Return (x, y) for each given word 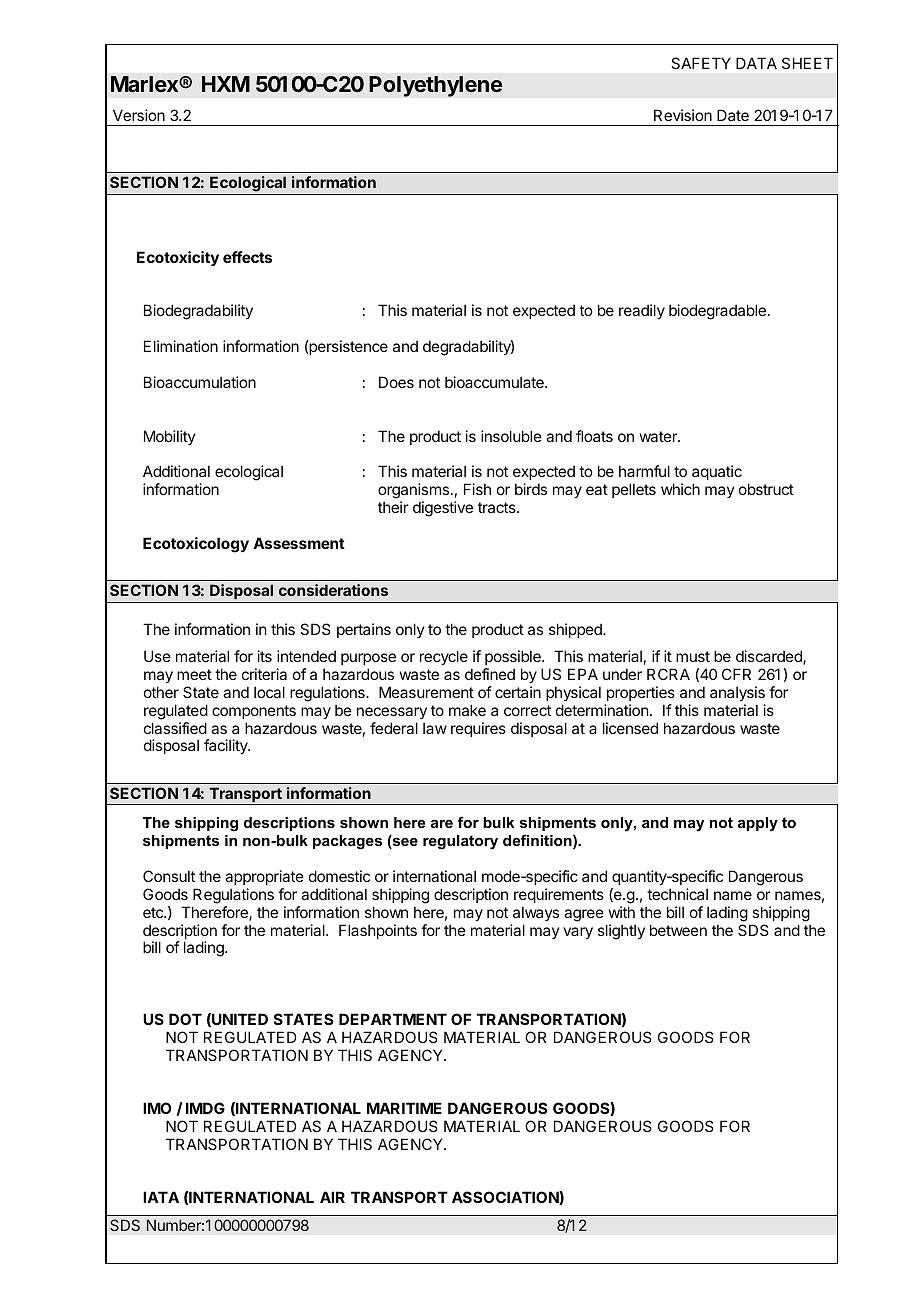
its (265, 656)
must (693, 656)
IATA (161, 1197)
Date (733, 115)
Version (139, 115)
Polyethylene (435, 86)
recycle (444, 657)
